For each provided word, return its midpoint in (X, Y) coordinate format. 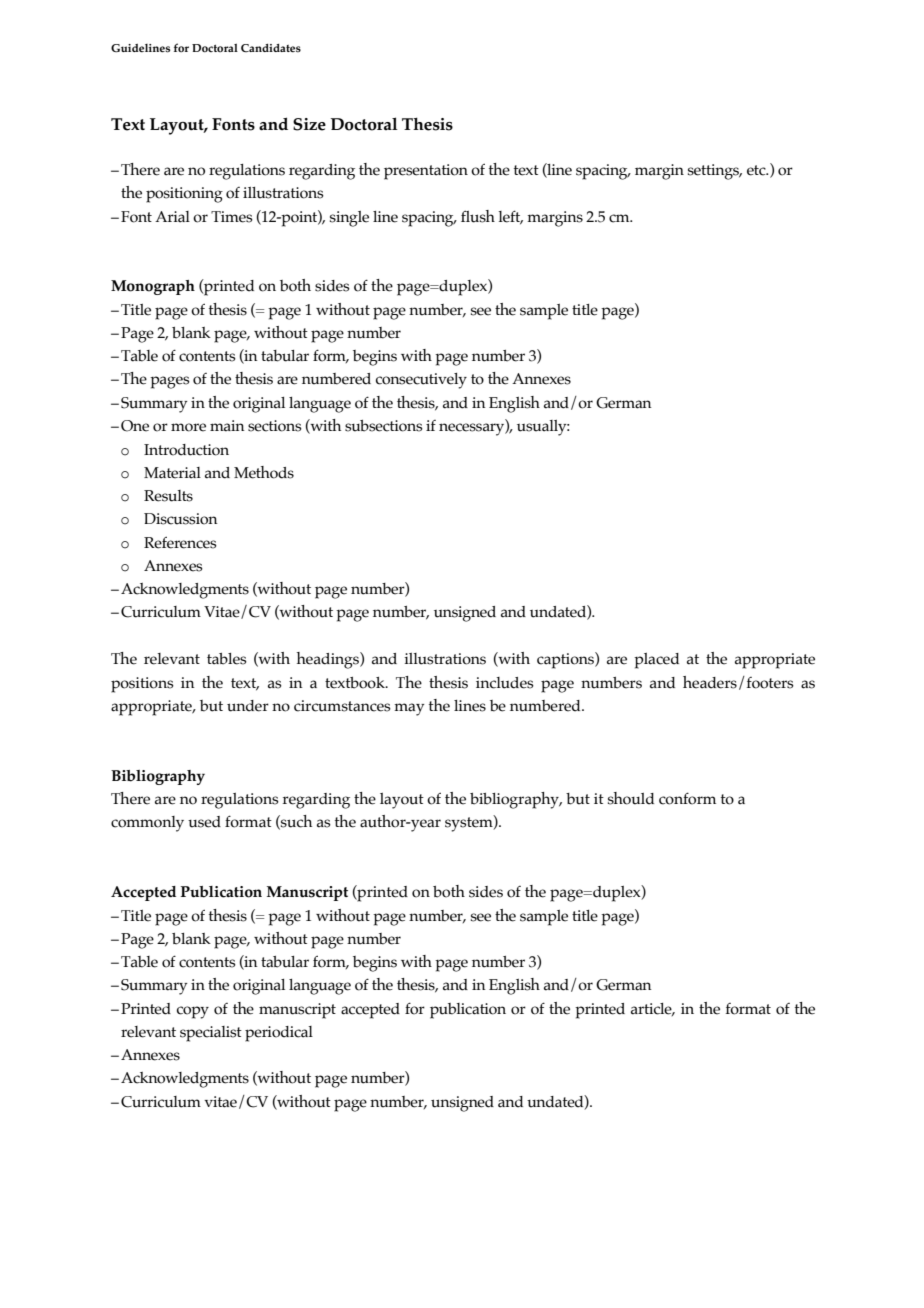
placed (656, 661)
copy (193, 1012)
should (631, 798)
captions (566, 660)
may (409, 709)
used (204, 822)
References (180, 542)
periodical (279, 1034)
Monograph (153, 287)
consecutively (421, 381)
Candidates (271, 48)
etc (757, 170)
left (511, 217)
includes (505, 683)
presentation (426, 172)
